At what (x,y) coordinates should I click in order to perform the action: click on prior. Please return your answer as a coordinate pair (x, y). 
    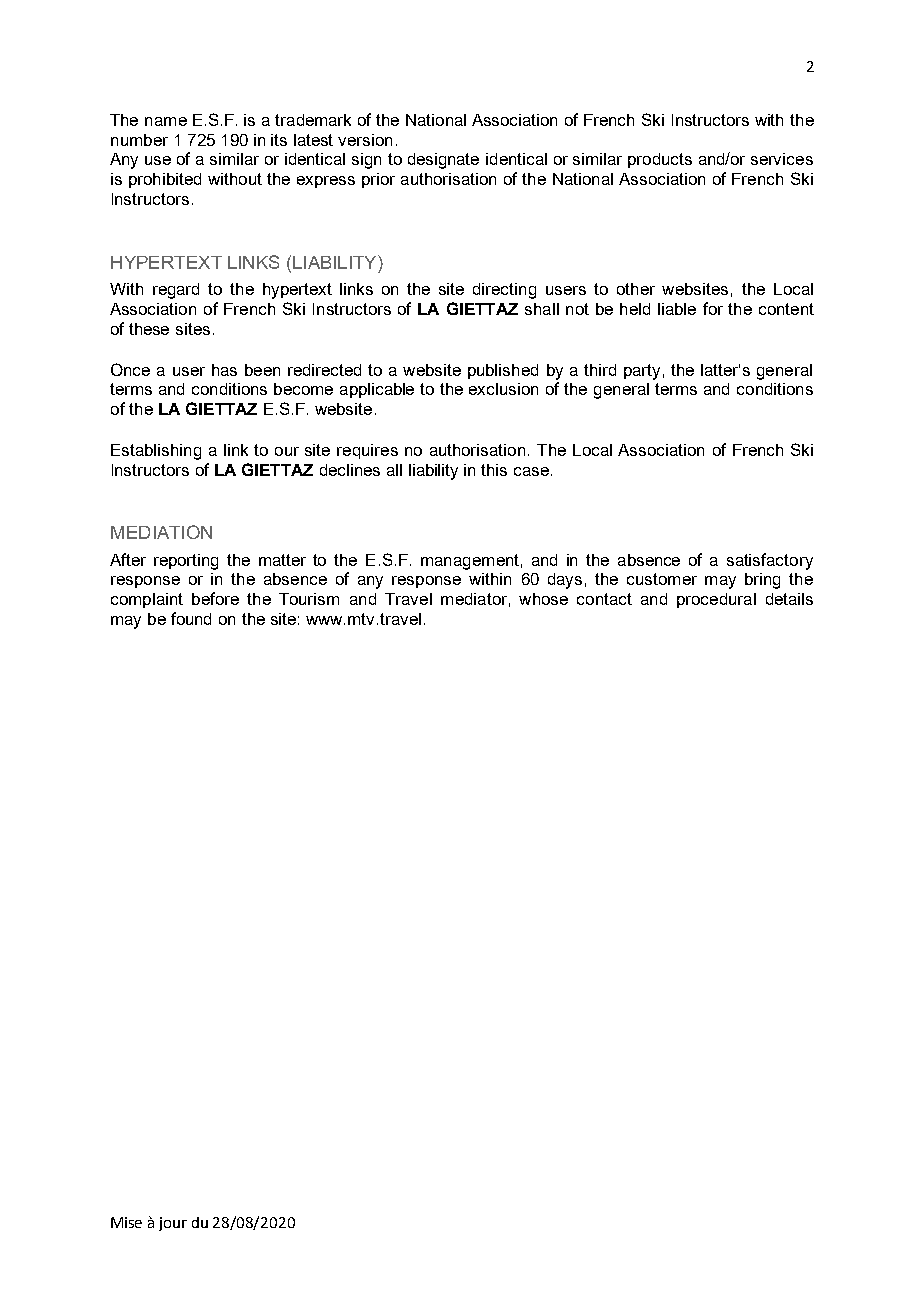
    Looking at the image, I should click on (378, 180).
